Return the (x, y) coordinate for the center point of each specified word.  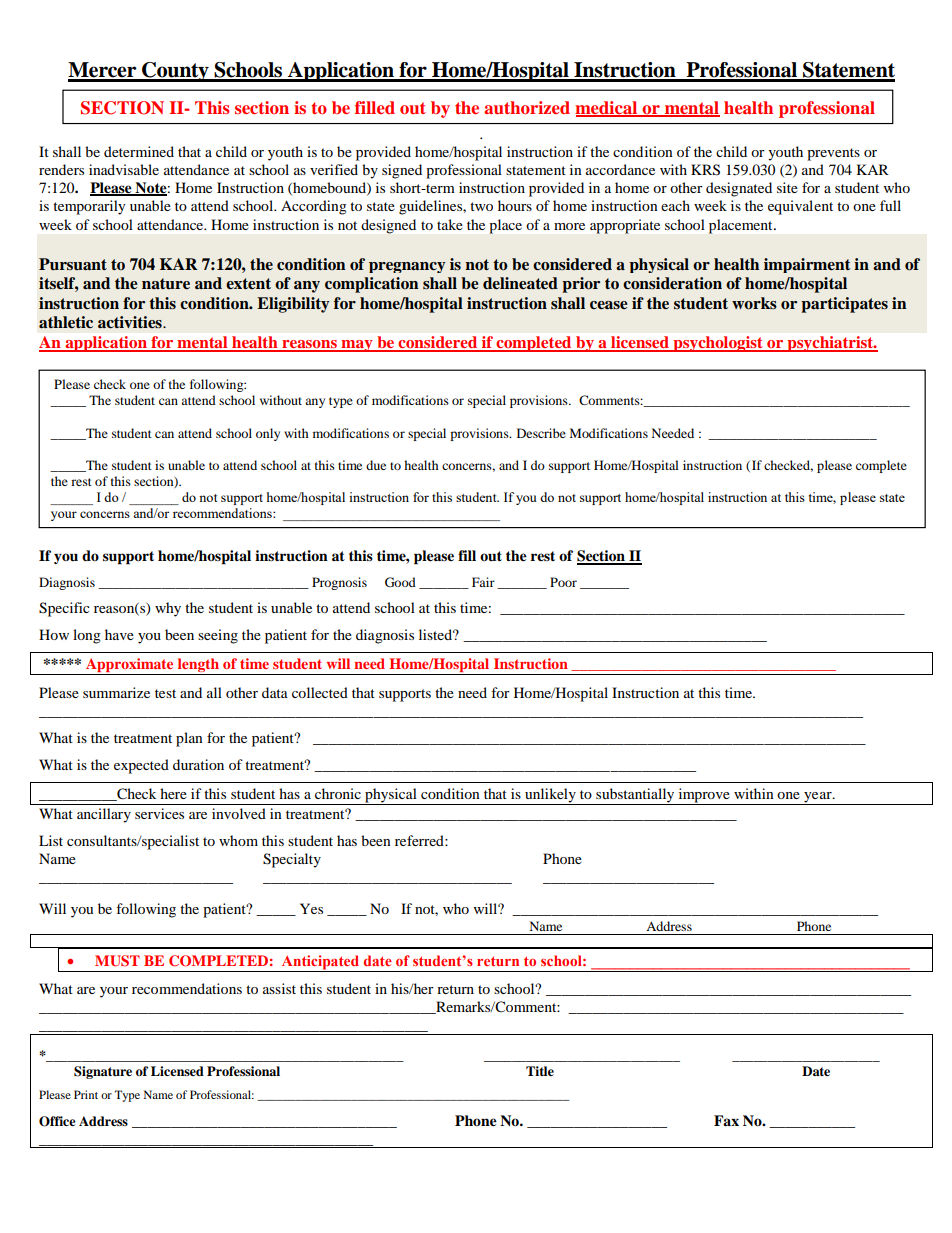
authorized (527, 107)
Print (86, 1094)
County (175, 72)
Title (540, 1071)
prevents (833, 154)
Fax (726, 1120)
